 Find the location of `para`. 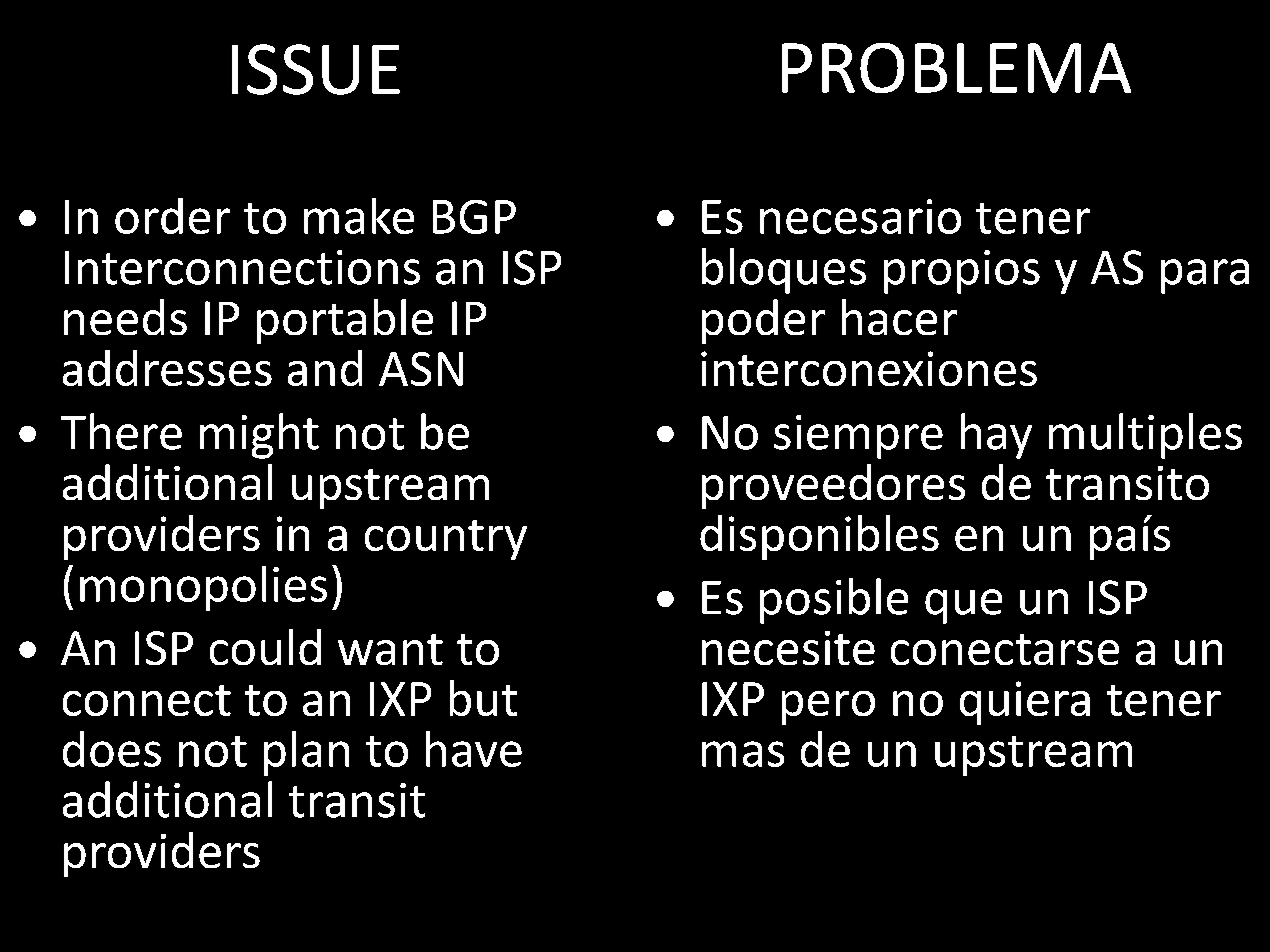

para is located at coordinates (1205, 276).
